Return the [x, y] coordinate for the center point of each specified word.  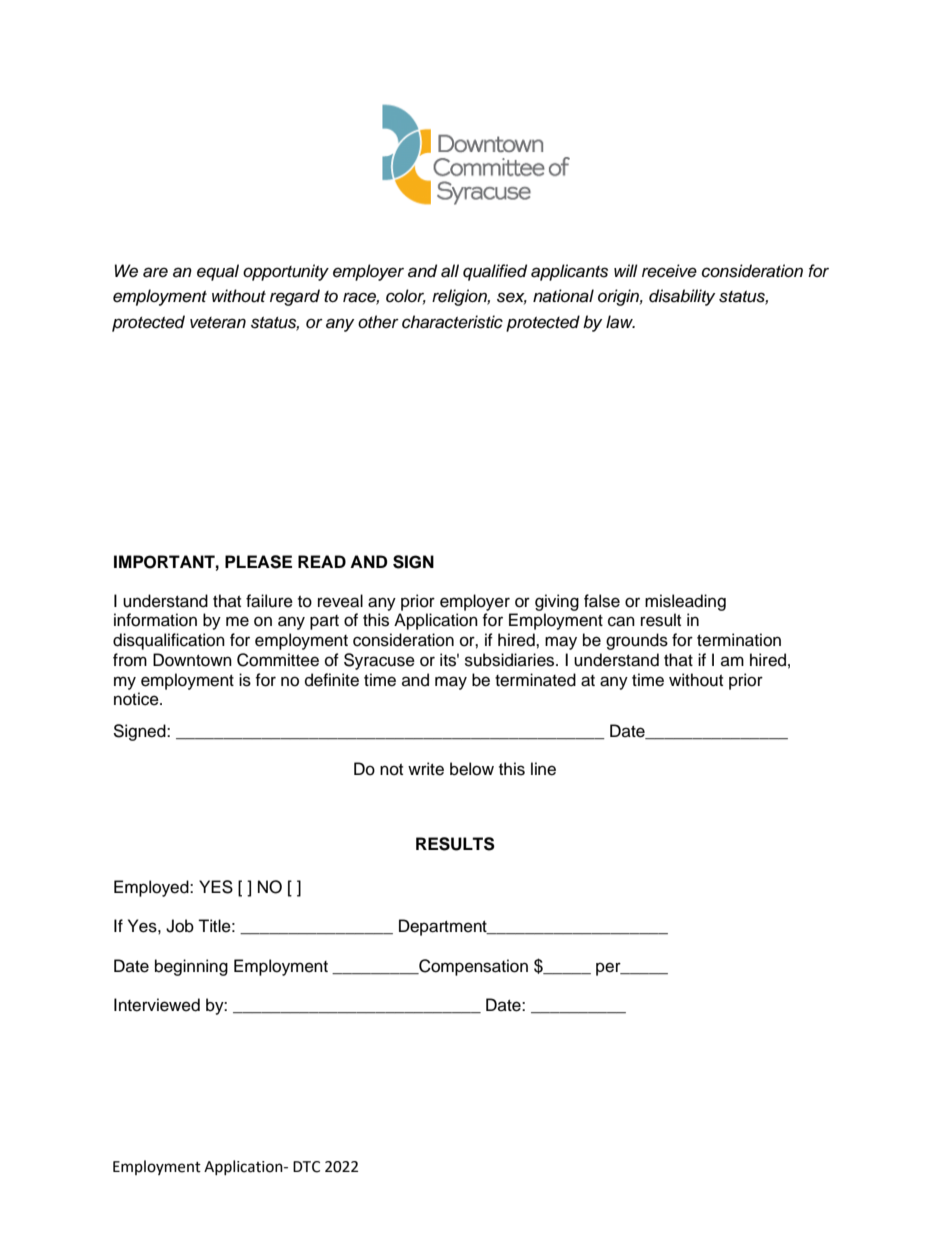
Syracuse [379, 661]
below [472, 769]
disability [682, 297]
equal [218, 272]
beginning [191, 967]
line [543, 769]
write [426, 769]
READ [322, 561]
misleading [685, 602]
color [406, 297]
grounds [637, 641]
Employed [152, 888]
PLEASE [258, 562]
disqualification [169, 641]
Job [180, 926]
